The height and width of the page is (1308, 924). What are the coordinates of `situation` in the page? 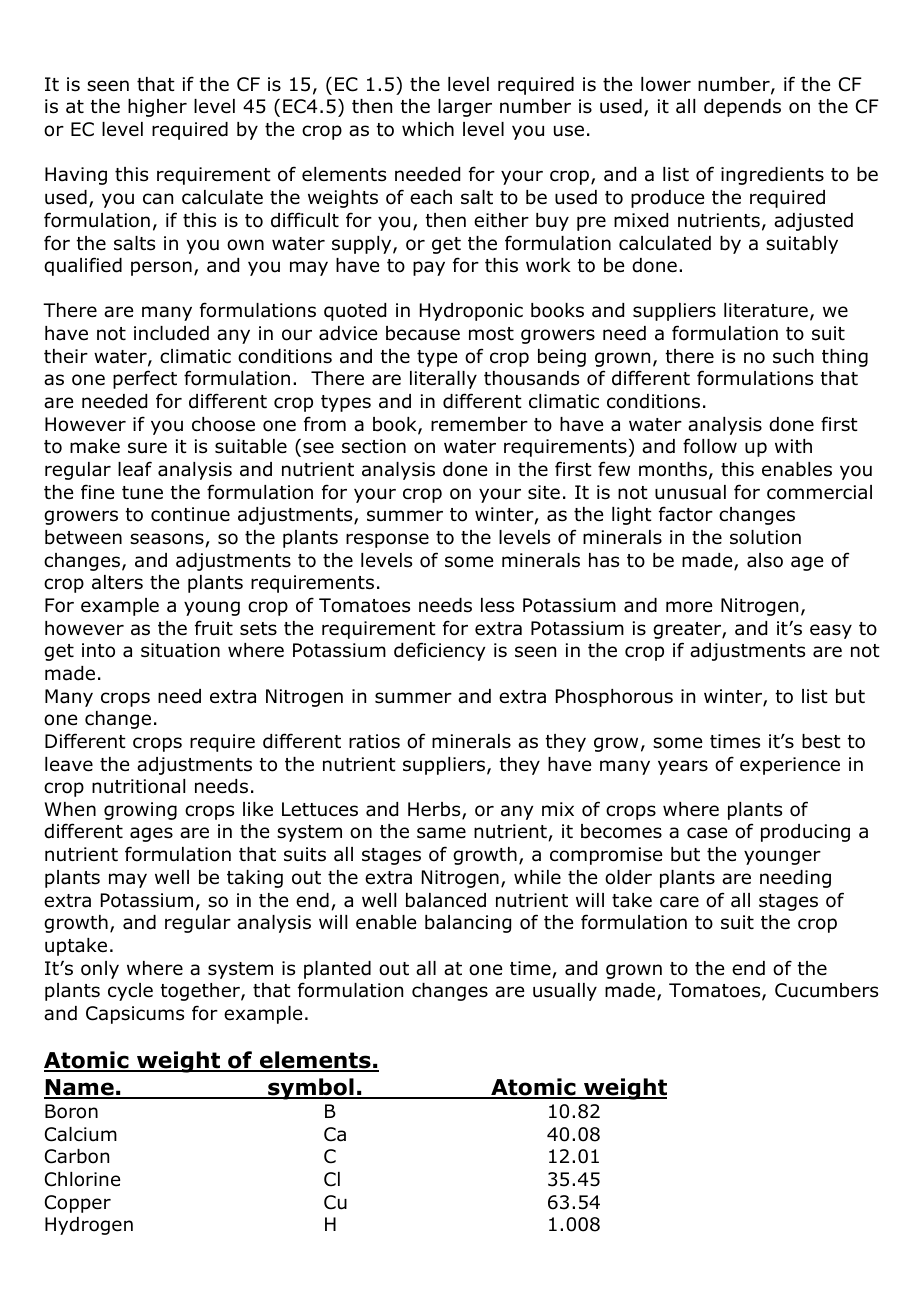 It's located at (180, 650).
